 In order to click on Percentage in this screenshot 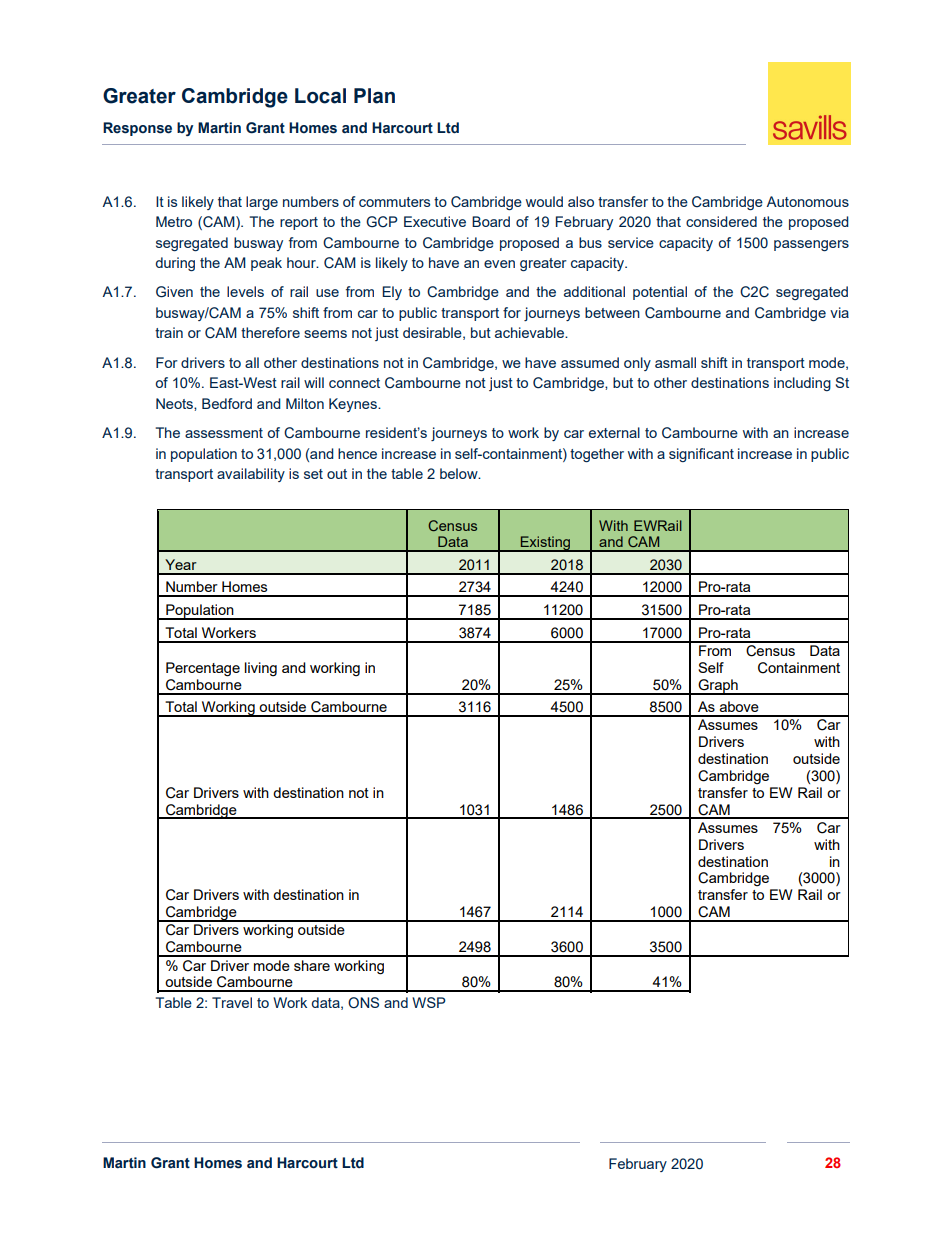, I will do `click(203, 669)`.
